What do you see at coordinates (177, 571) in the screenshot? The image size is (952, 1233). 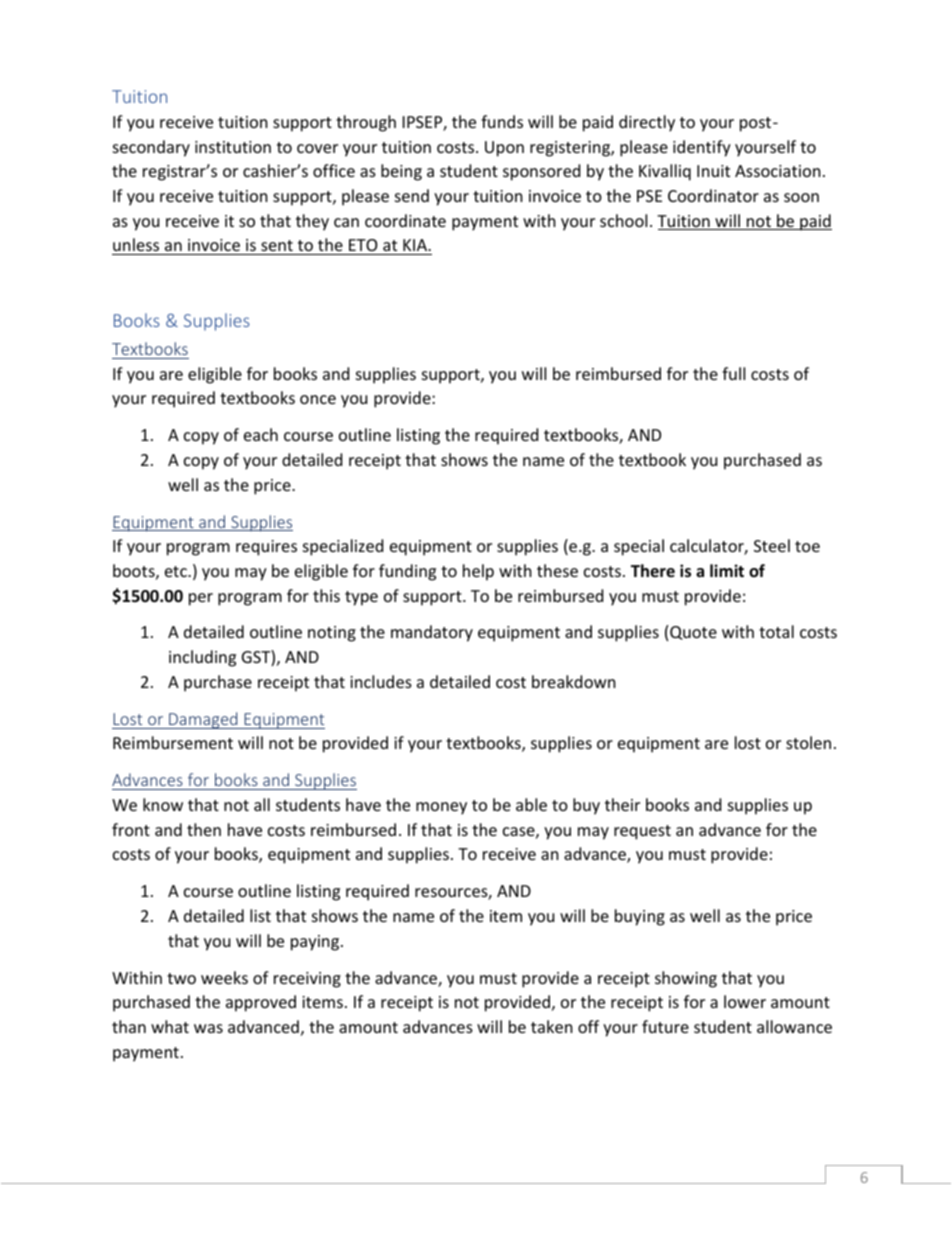 I see `etc` at bounding box center [177, 571].
